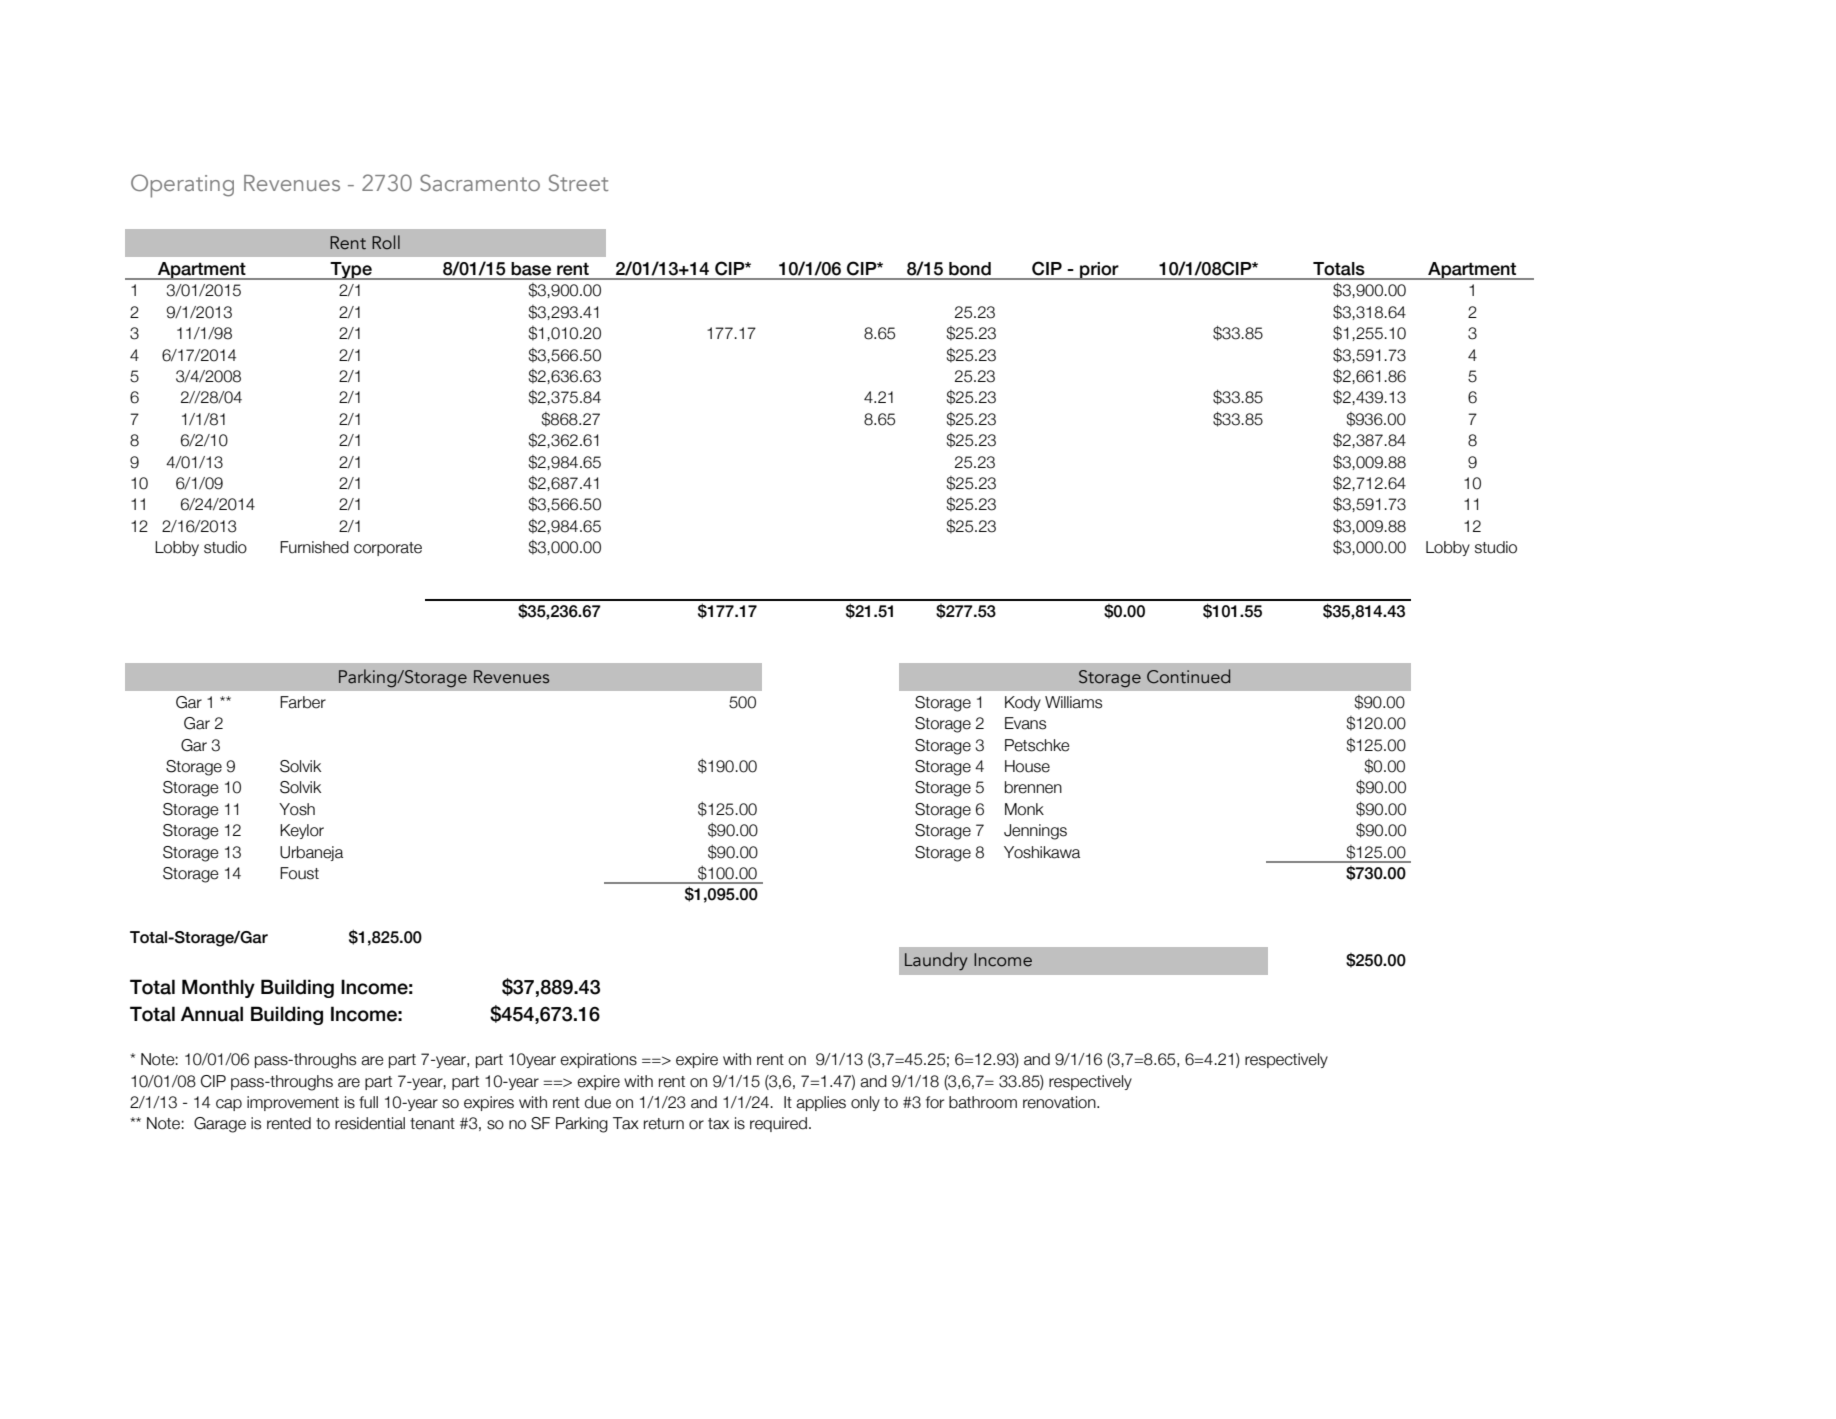  What do you see at coordinates (1099, 271) in the screenshot?
I see `prior` at bounding box center [1099, 271].
